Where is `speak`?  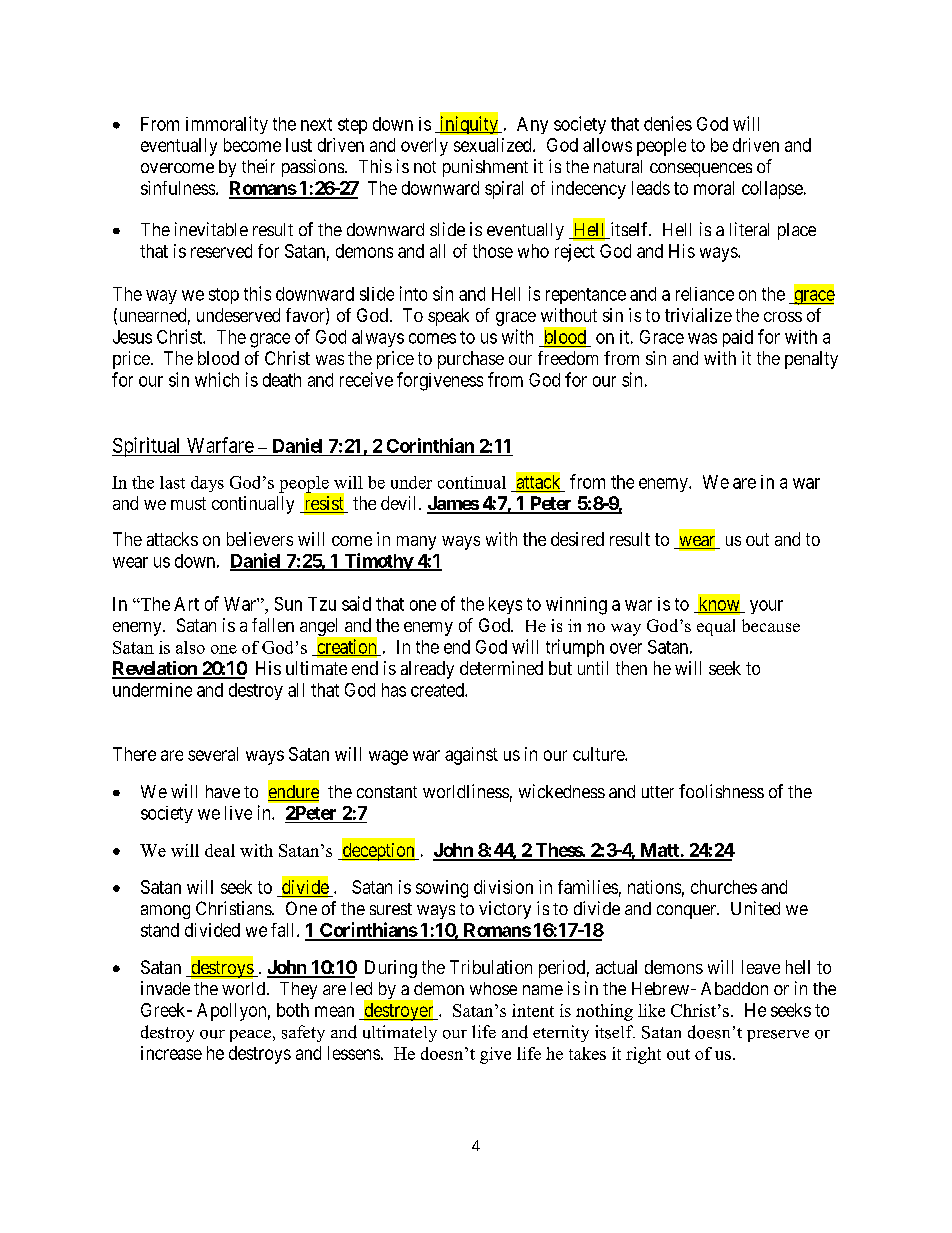
speak is located at coordinates (448, 317).
